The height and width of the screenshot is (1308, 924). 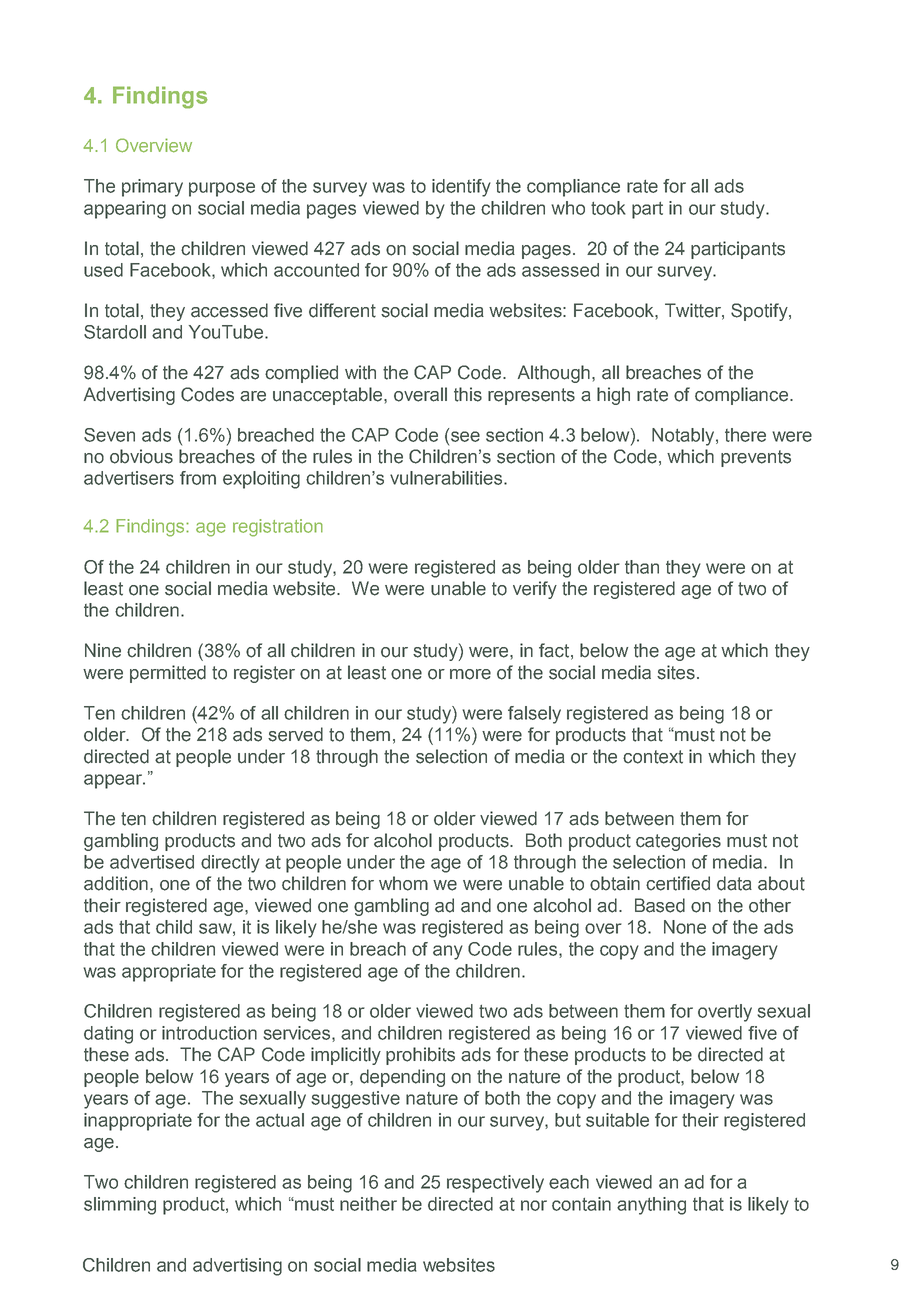 I want to click on addition, so click(x=116, y=883).
